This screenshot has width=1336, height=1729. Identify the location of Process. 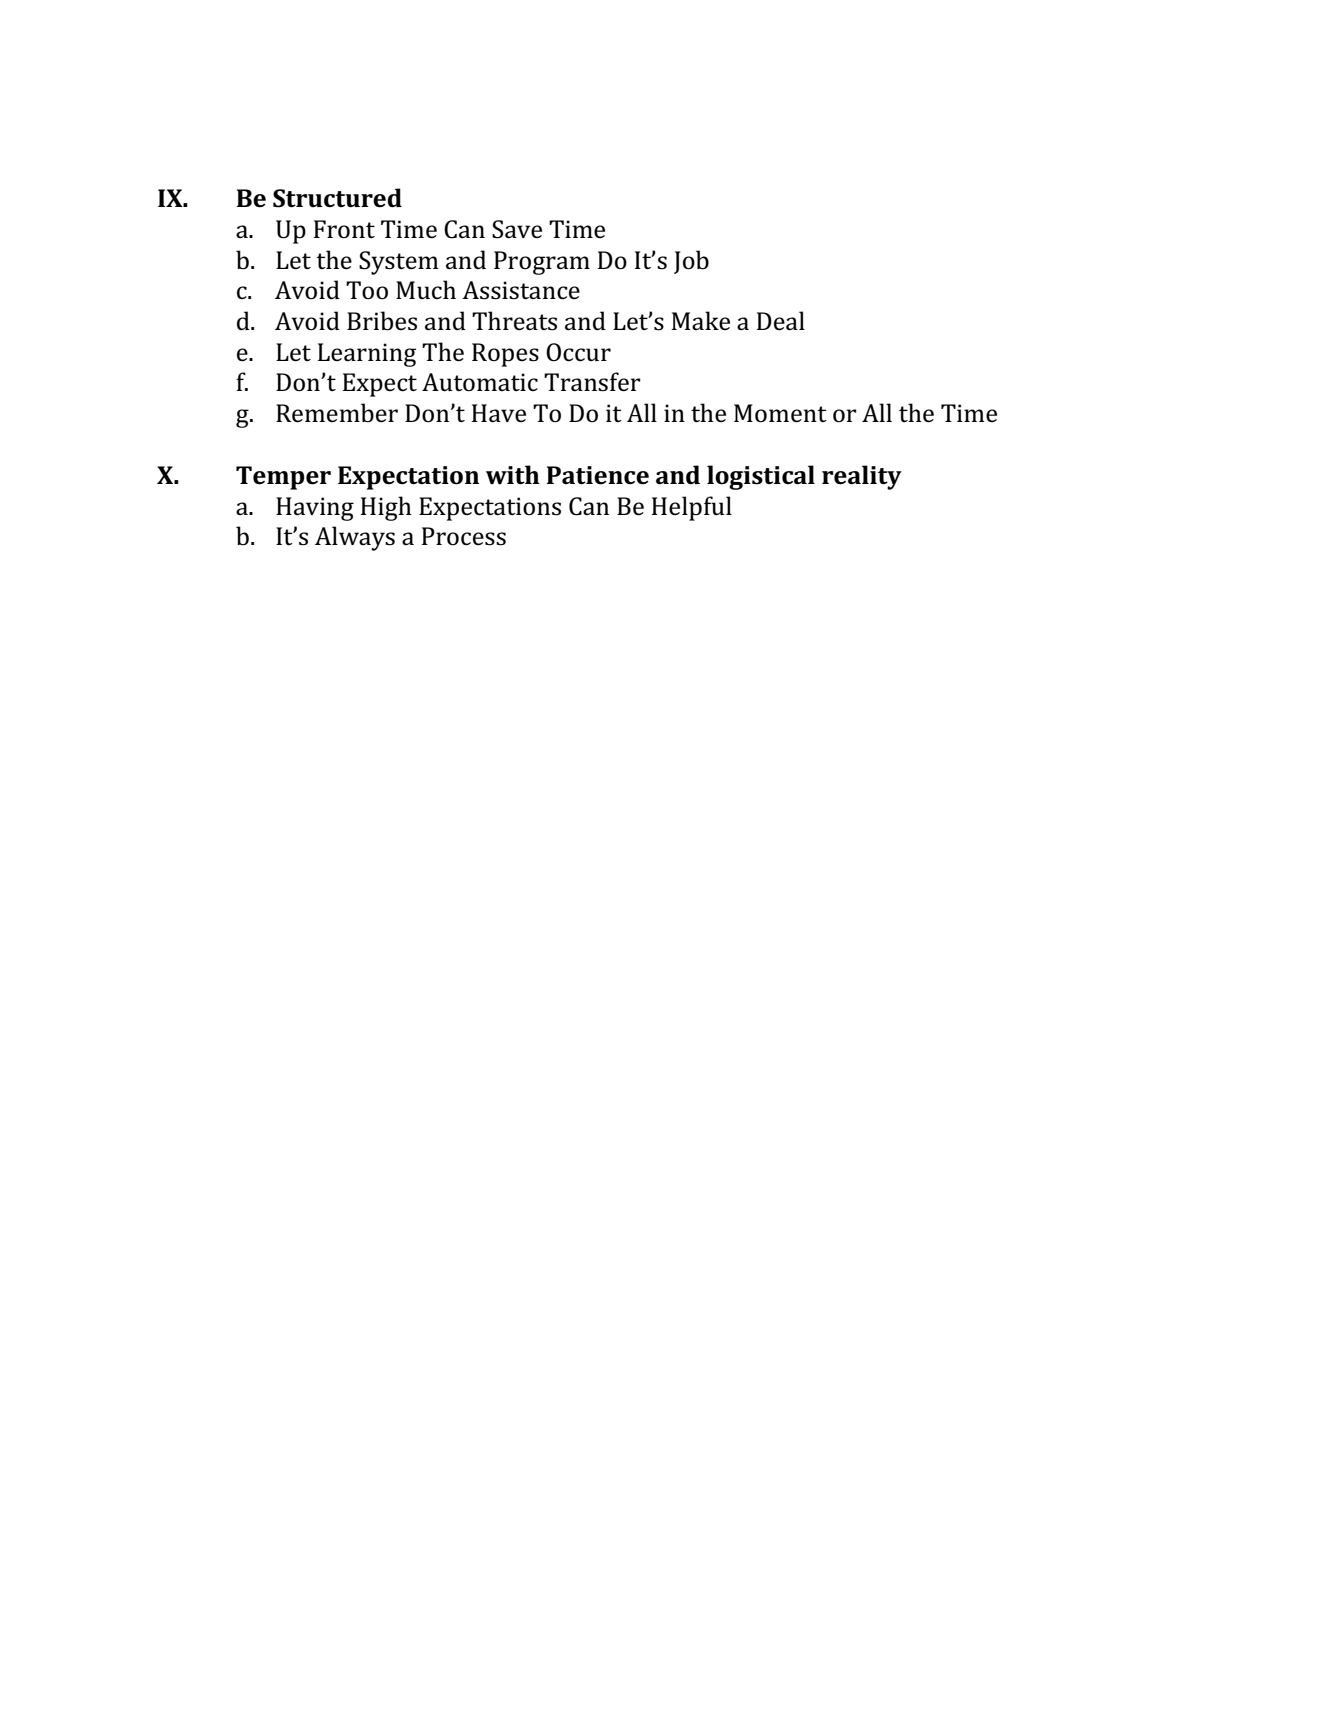
(464, 536).
